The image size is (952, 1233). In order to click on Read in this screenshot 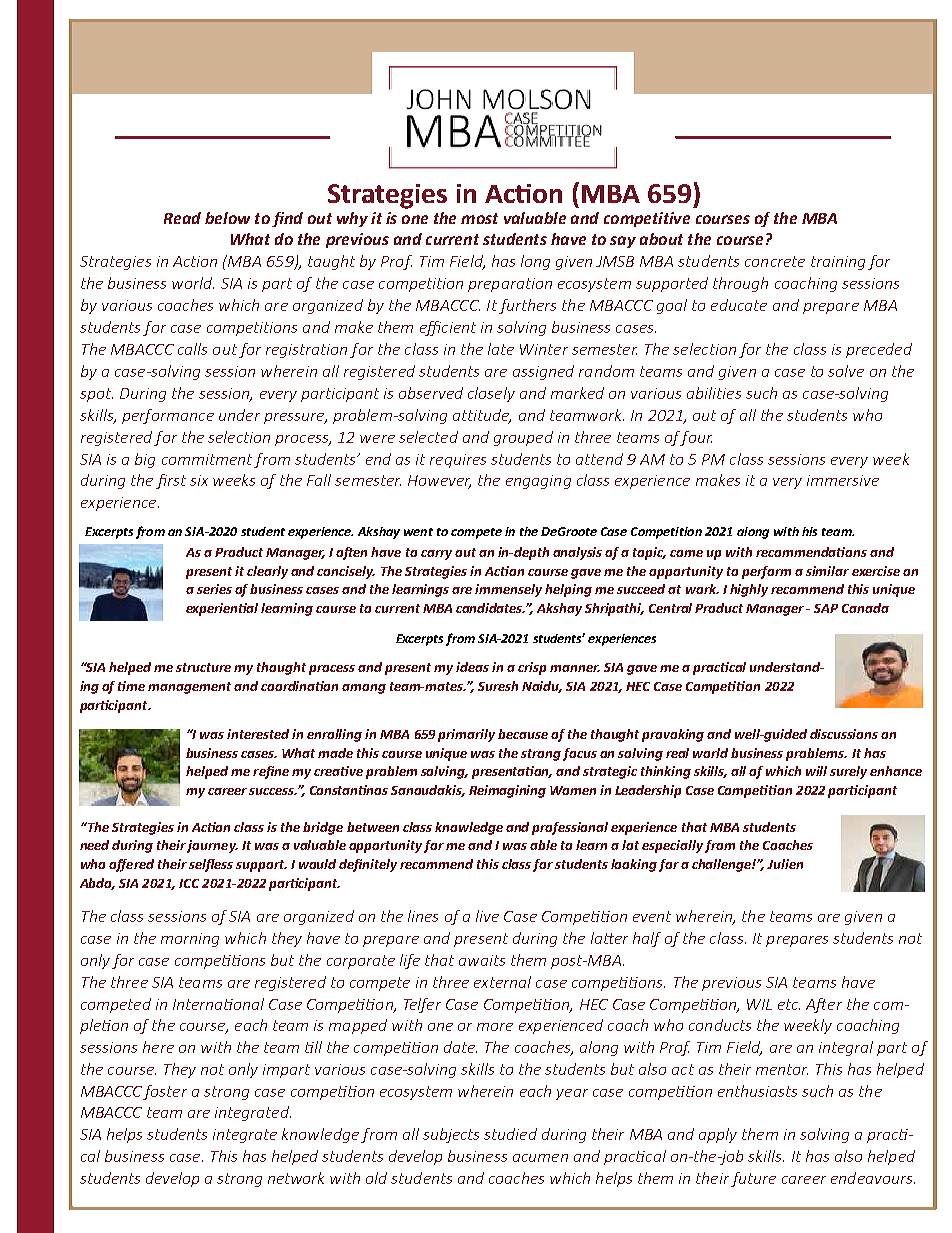, I will do `click(182, 218)`.
